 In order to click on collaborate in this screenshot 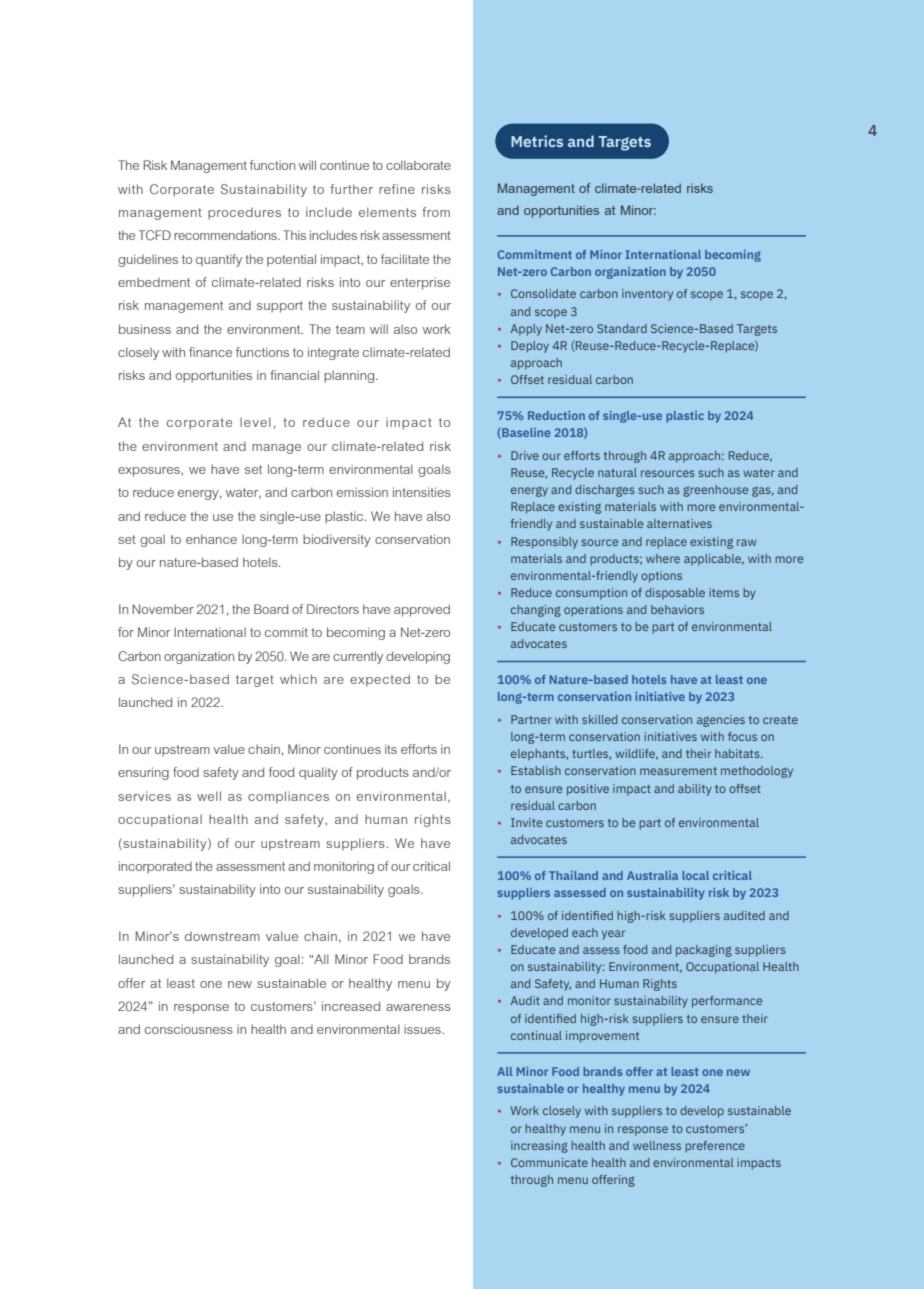, I will do `click(418, 165)`.
